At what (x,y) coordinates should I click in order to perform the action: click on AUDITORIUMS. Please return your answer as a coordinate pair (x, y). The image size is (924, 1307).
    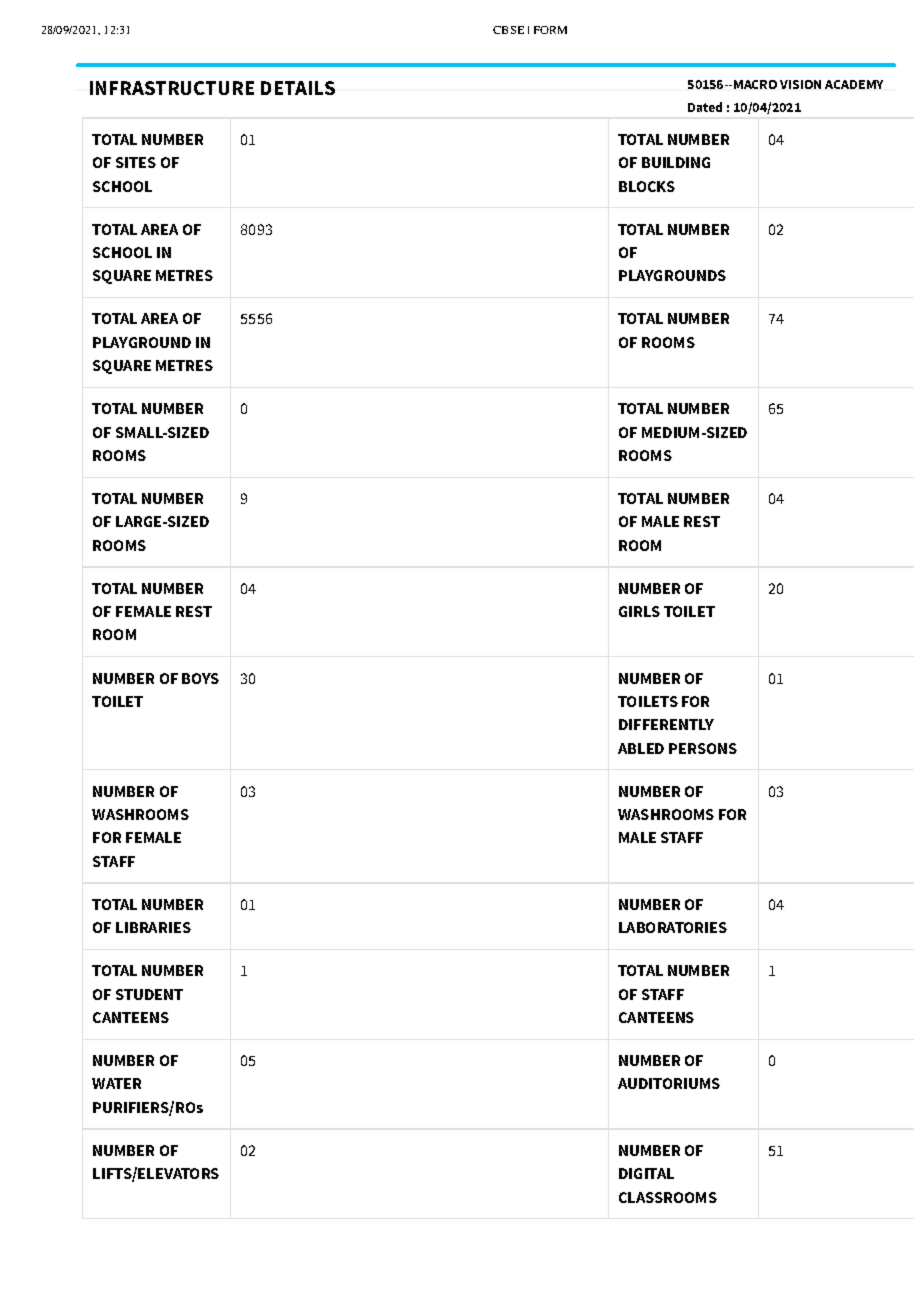
    Looking at the image, I should click on (669, 1083).
